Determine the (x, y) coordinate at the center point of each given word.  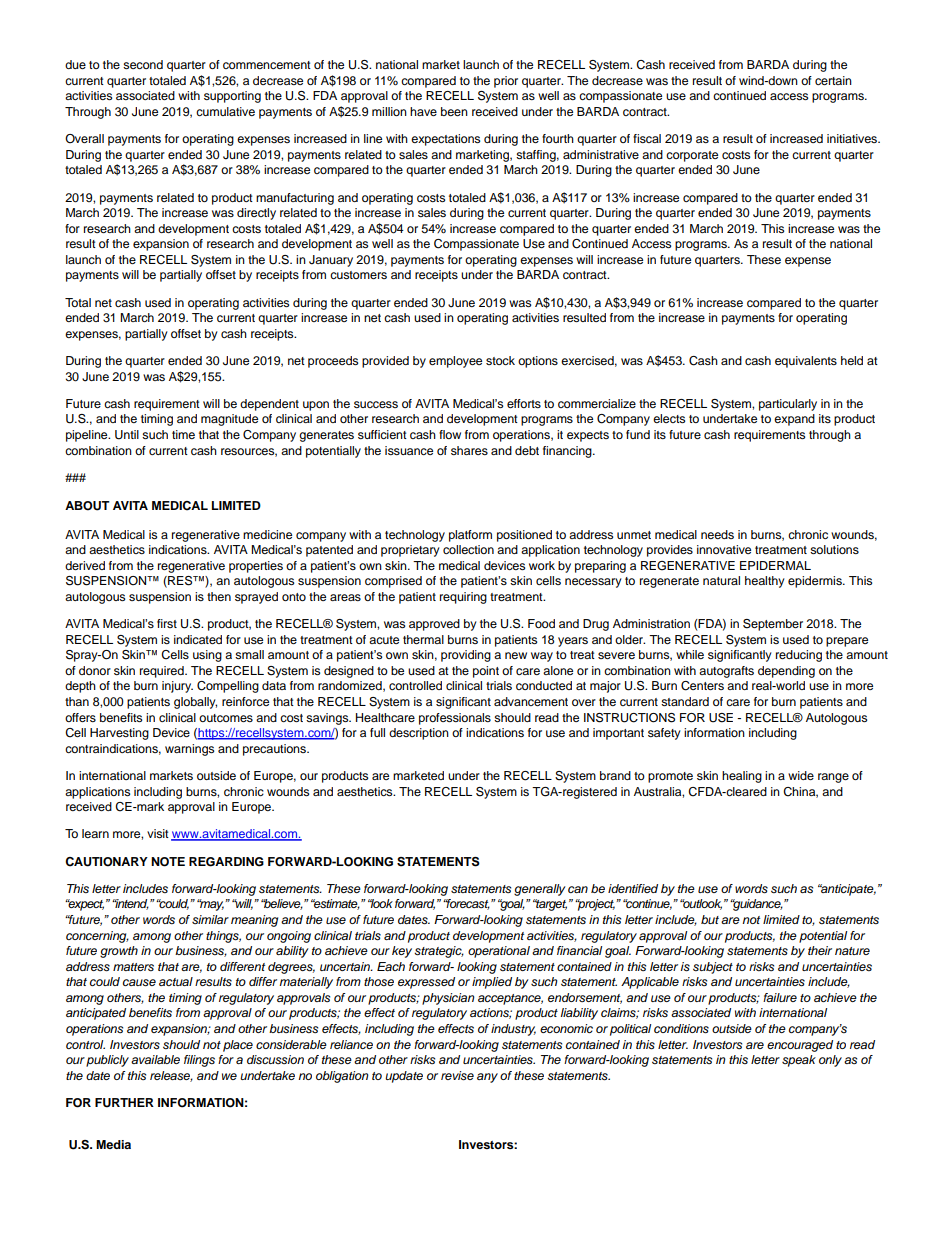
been (454, 111)
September (773, 625)
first (167, 623)
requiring (463, 598)
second (143, 64)
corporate (692, 156)
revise (457, 1076)
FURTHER (124, 1103)
